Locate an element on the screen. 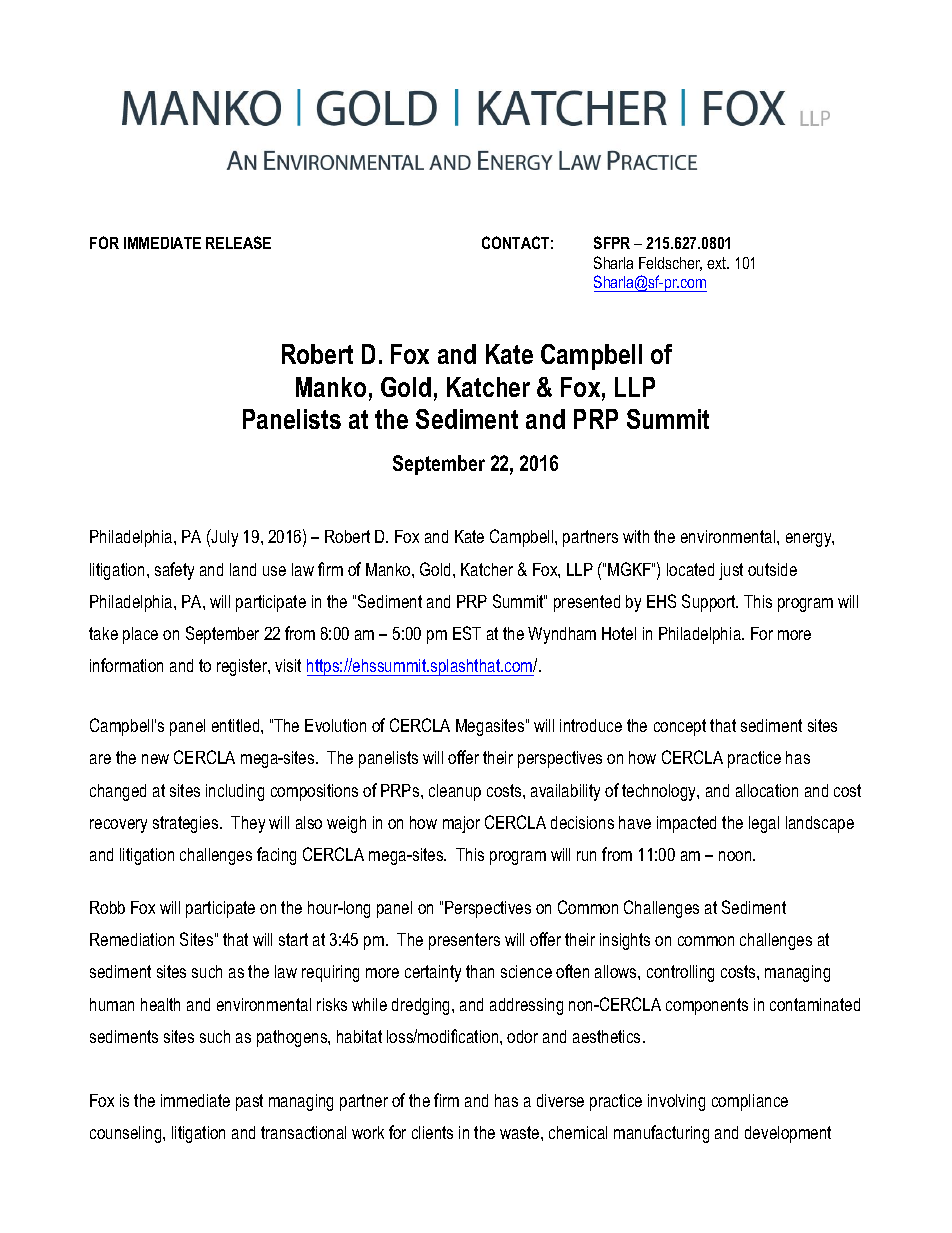  past is located at coordinates (249, 1102).
